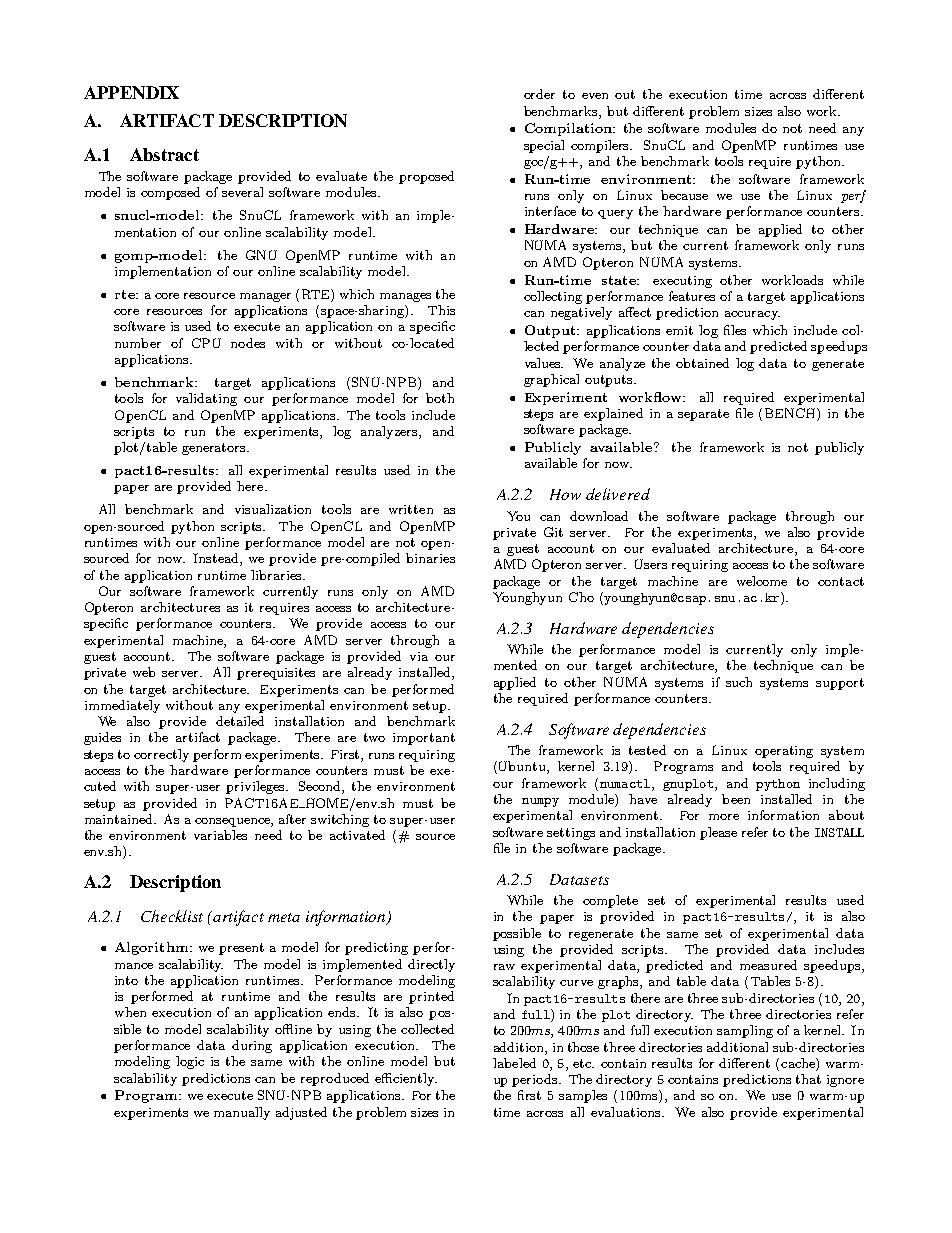 Image resolution: width=952 pixels, height=1233 pixels. I want to click on libraries, so click(277, 575).
